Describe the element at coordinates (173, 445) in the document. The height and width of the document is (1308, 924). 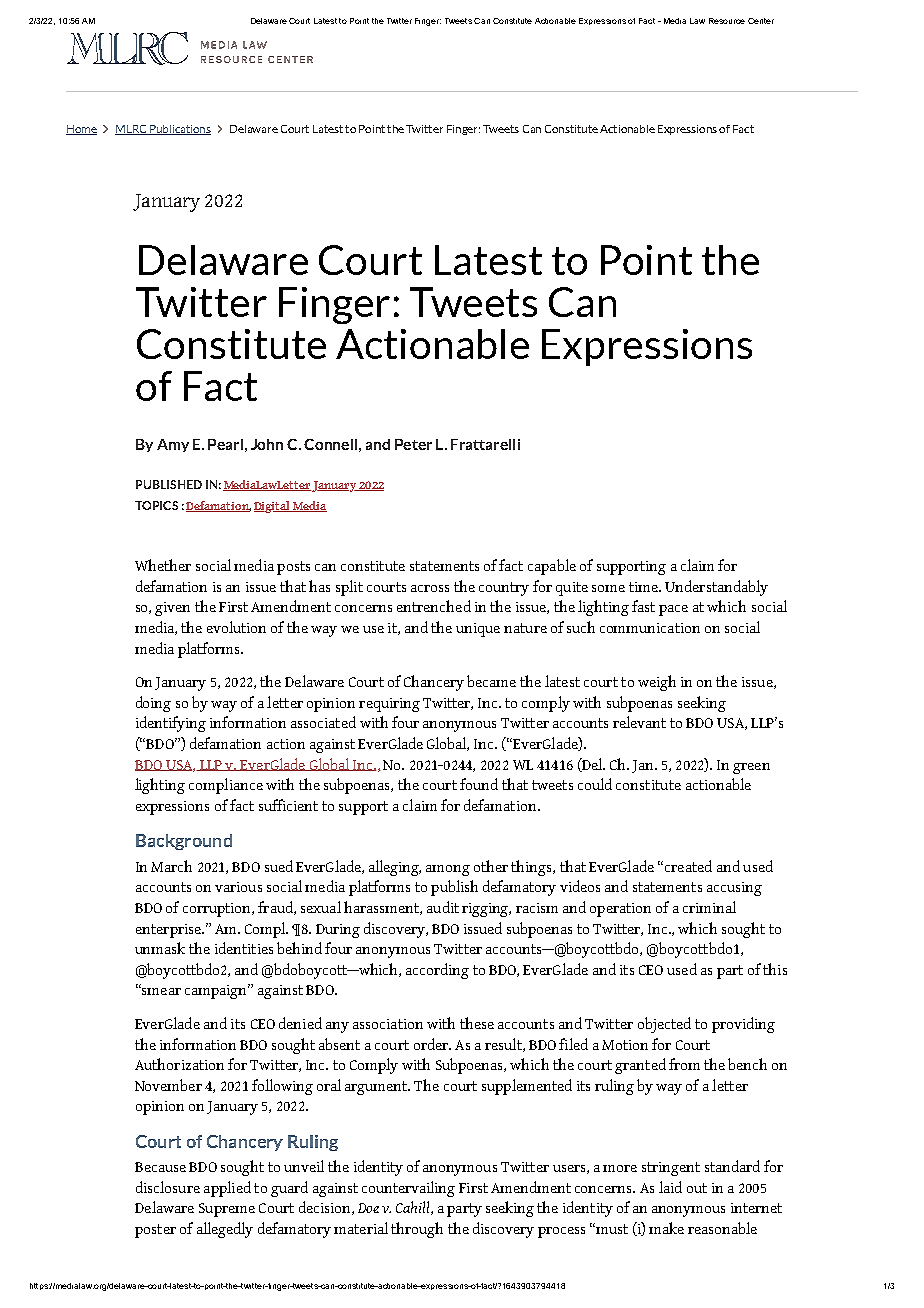
I see `Amy` at that location.
